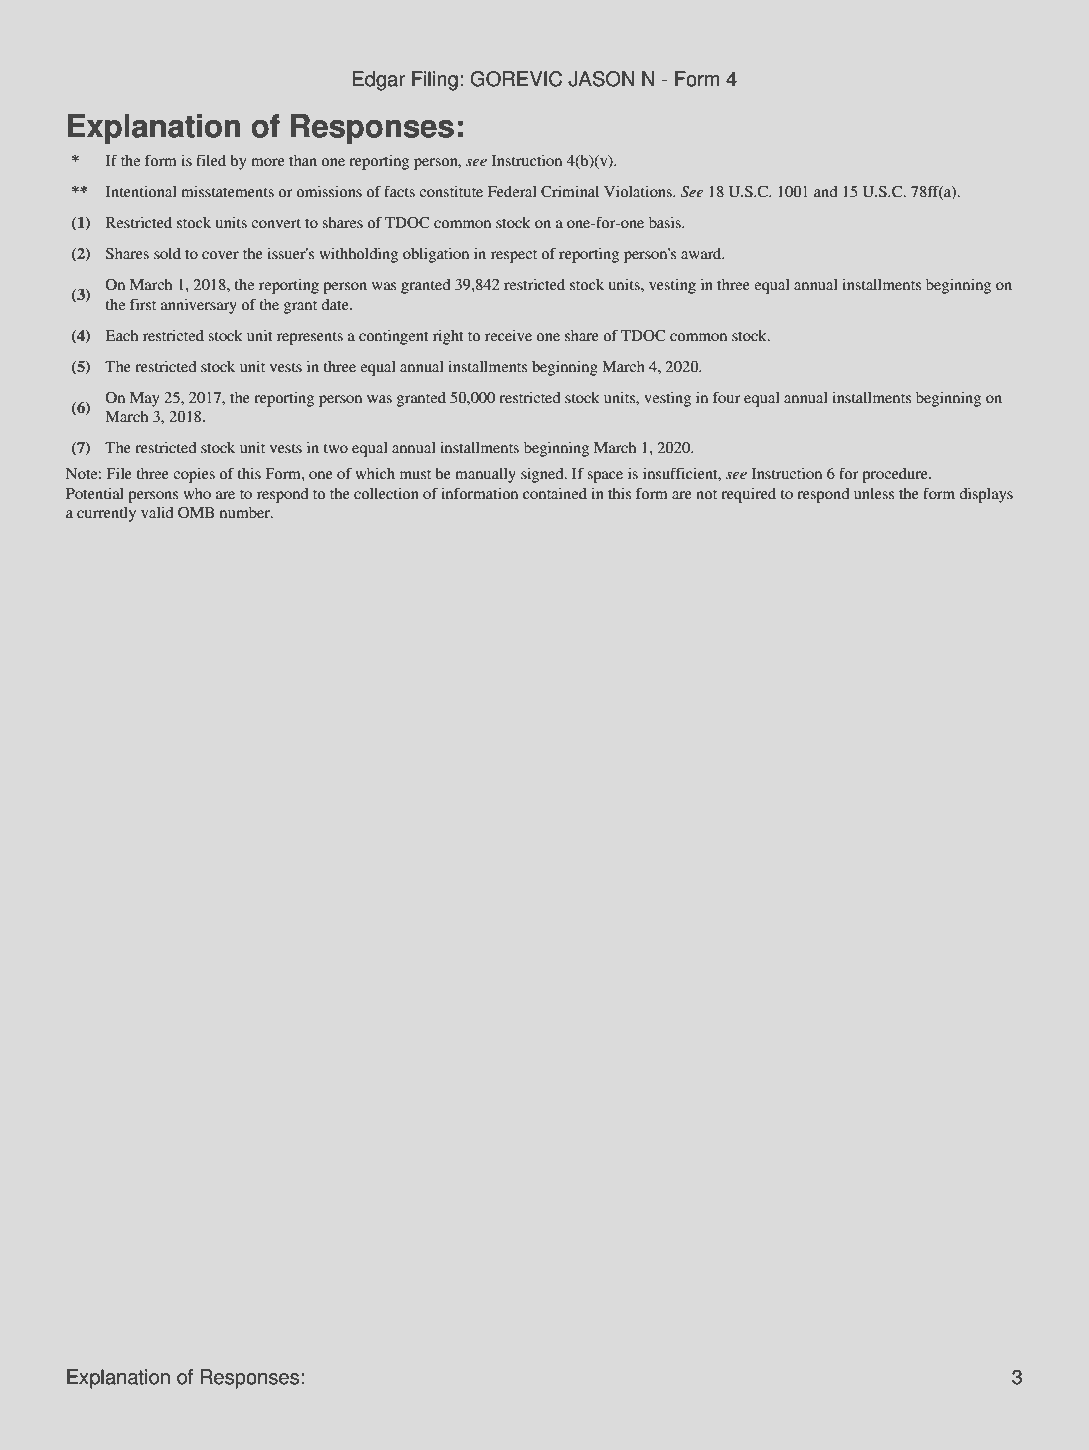  What do you see at coordinates (144, 399) in the screenshot?
I see `May` at bounding box center [144, 399].
